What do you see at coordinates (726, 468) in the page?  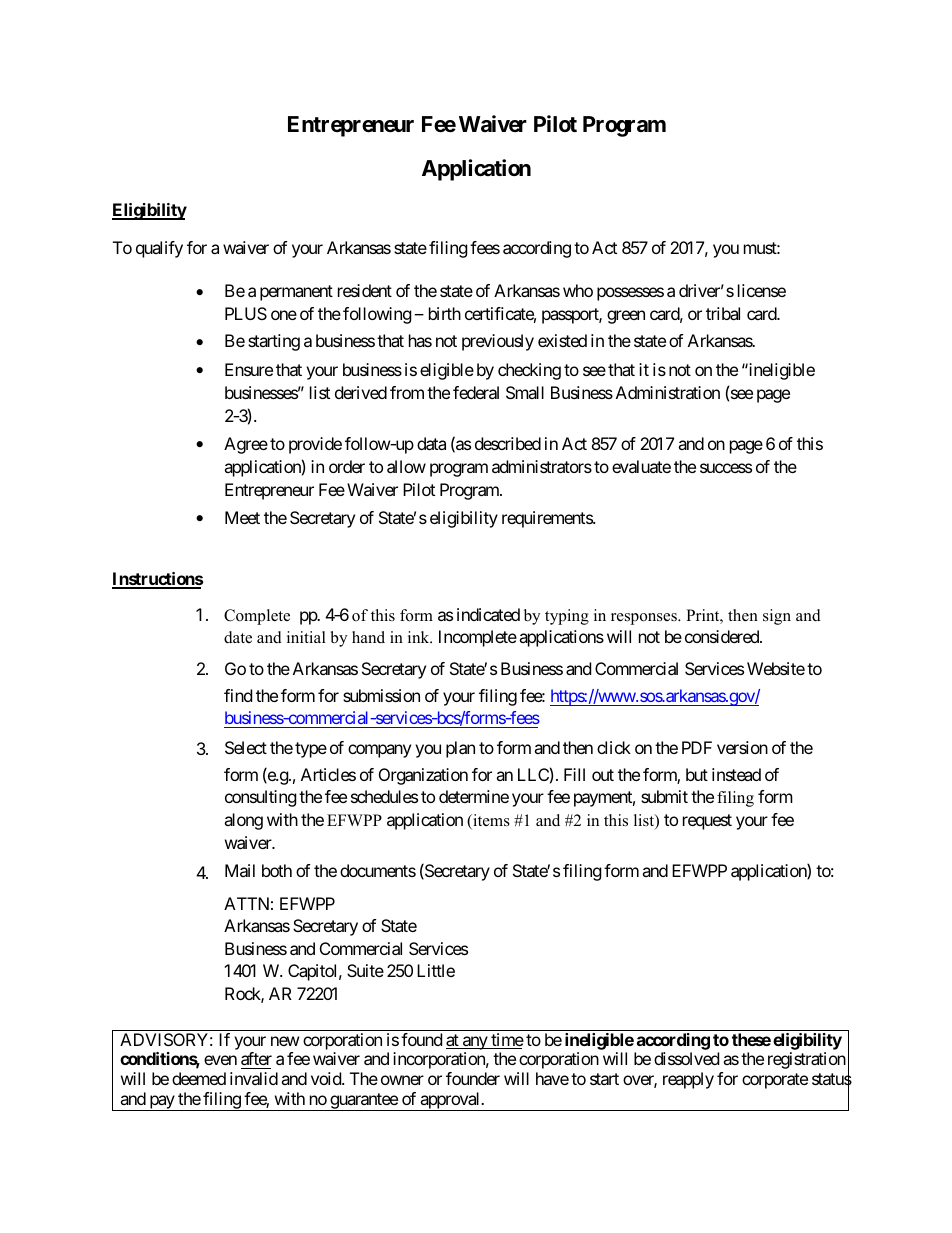 I see `success` at bounding box center [726, 468].
